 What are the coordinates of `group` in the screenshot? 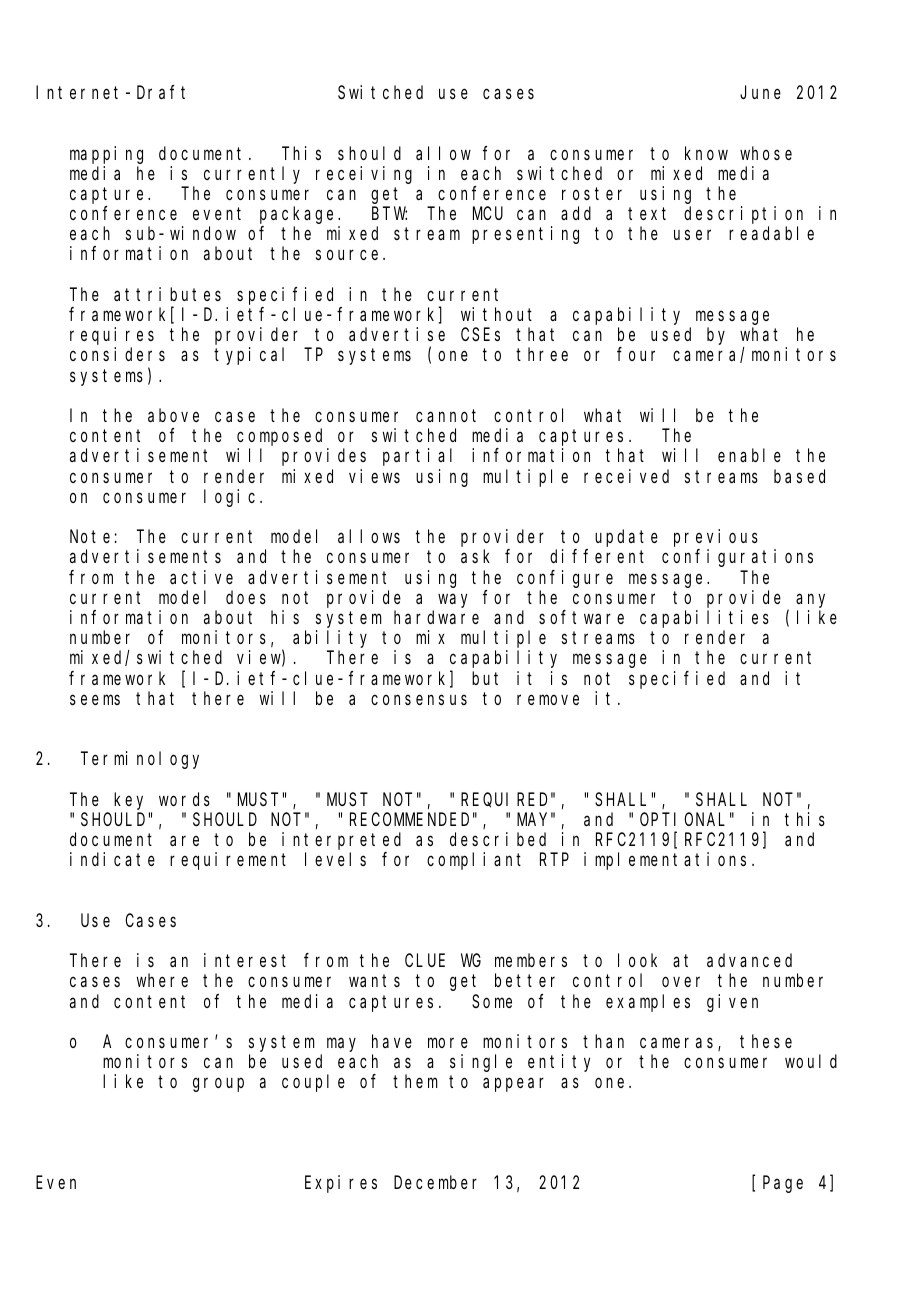 It's located at (218, 1085).
